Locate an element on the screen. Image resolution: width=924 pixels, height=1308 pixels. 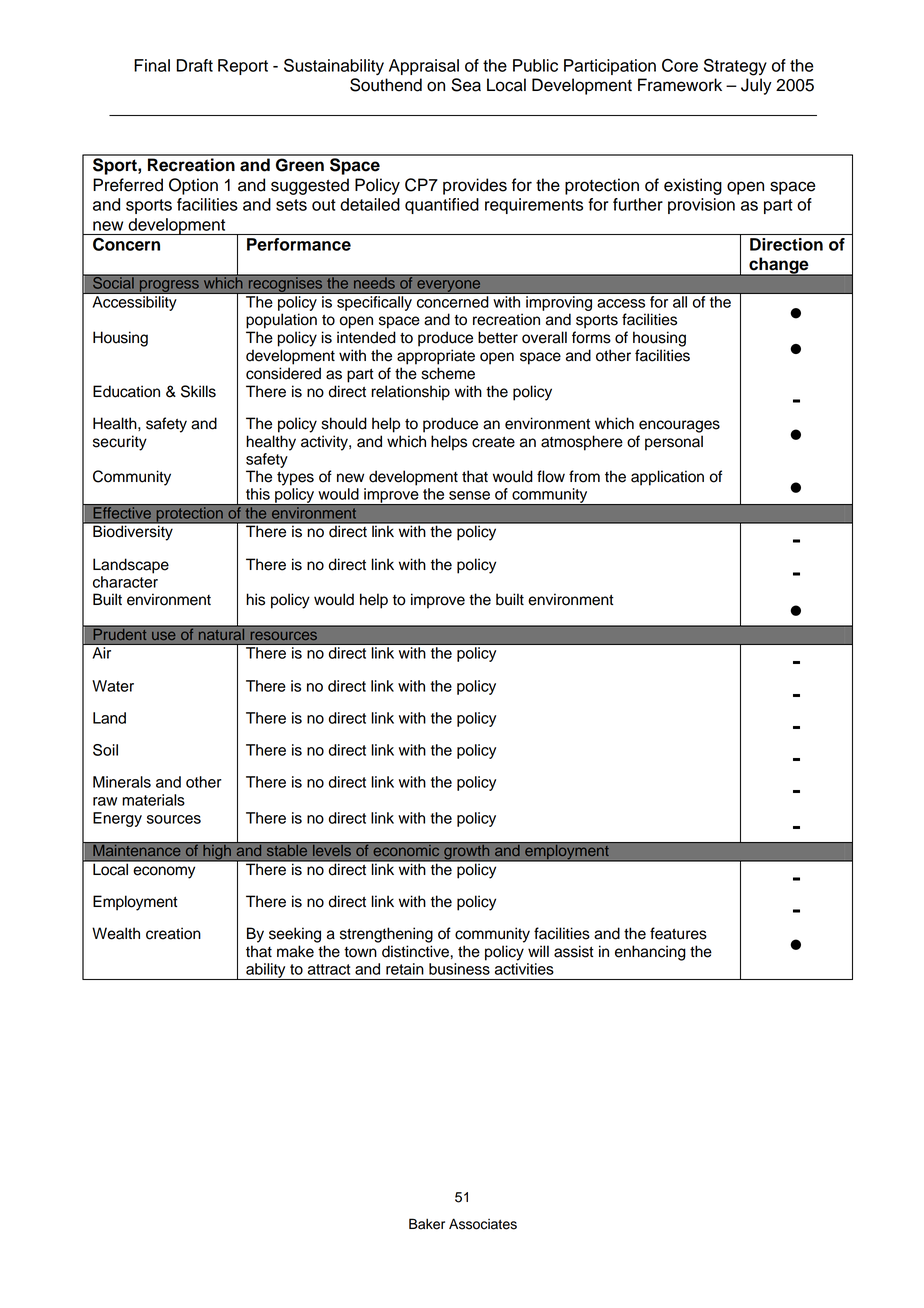
Draft is located at coordinates (194, 65).
